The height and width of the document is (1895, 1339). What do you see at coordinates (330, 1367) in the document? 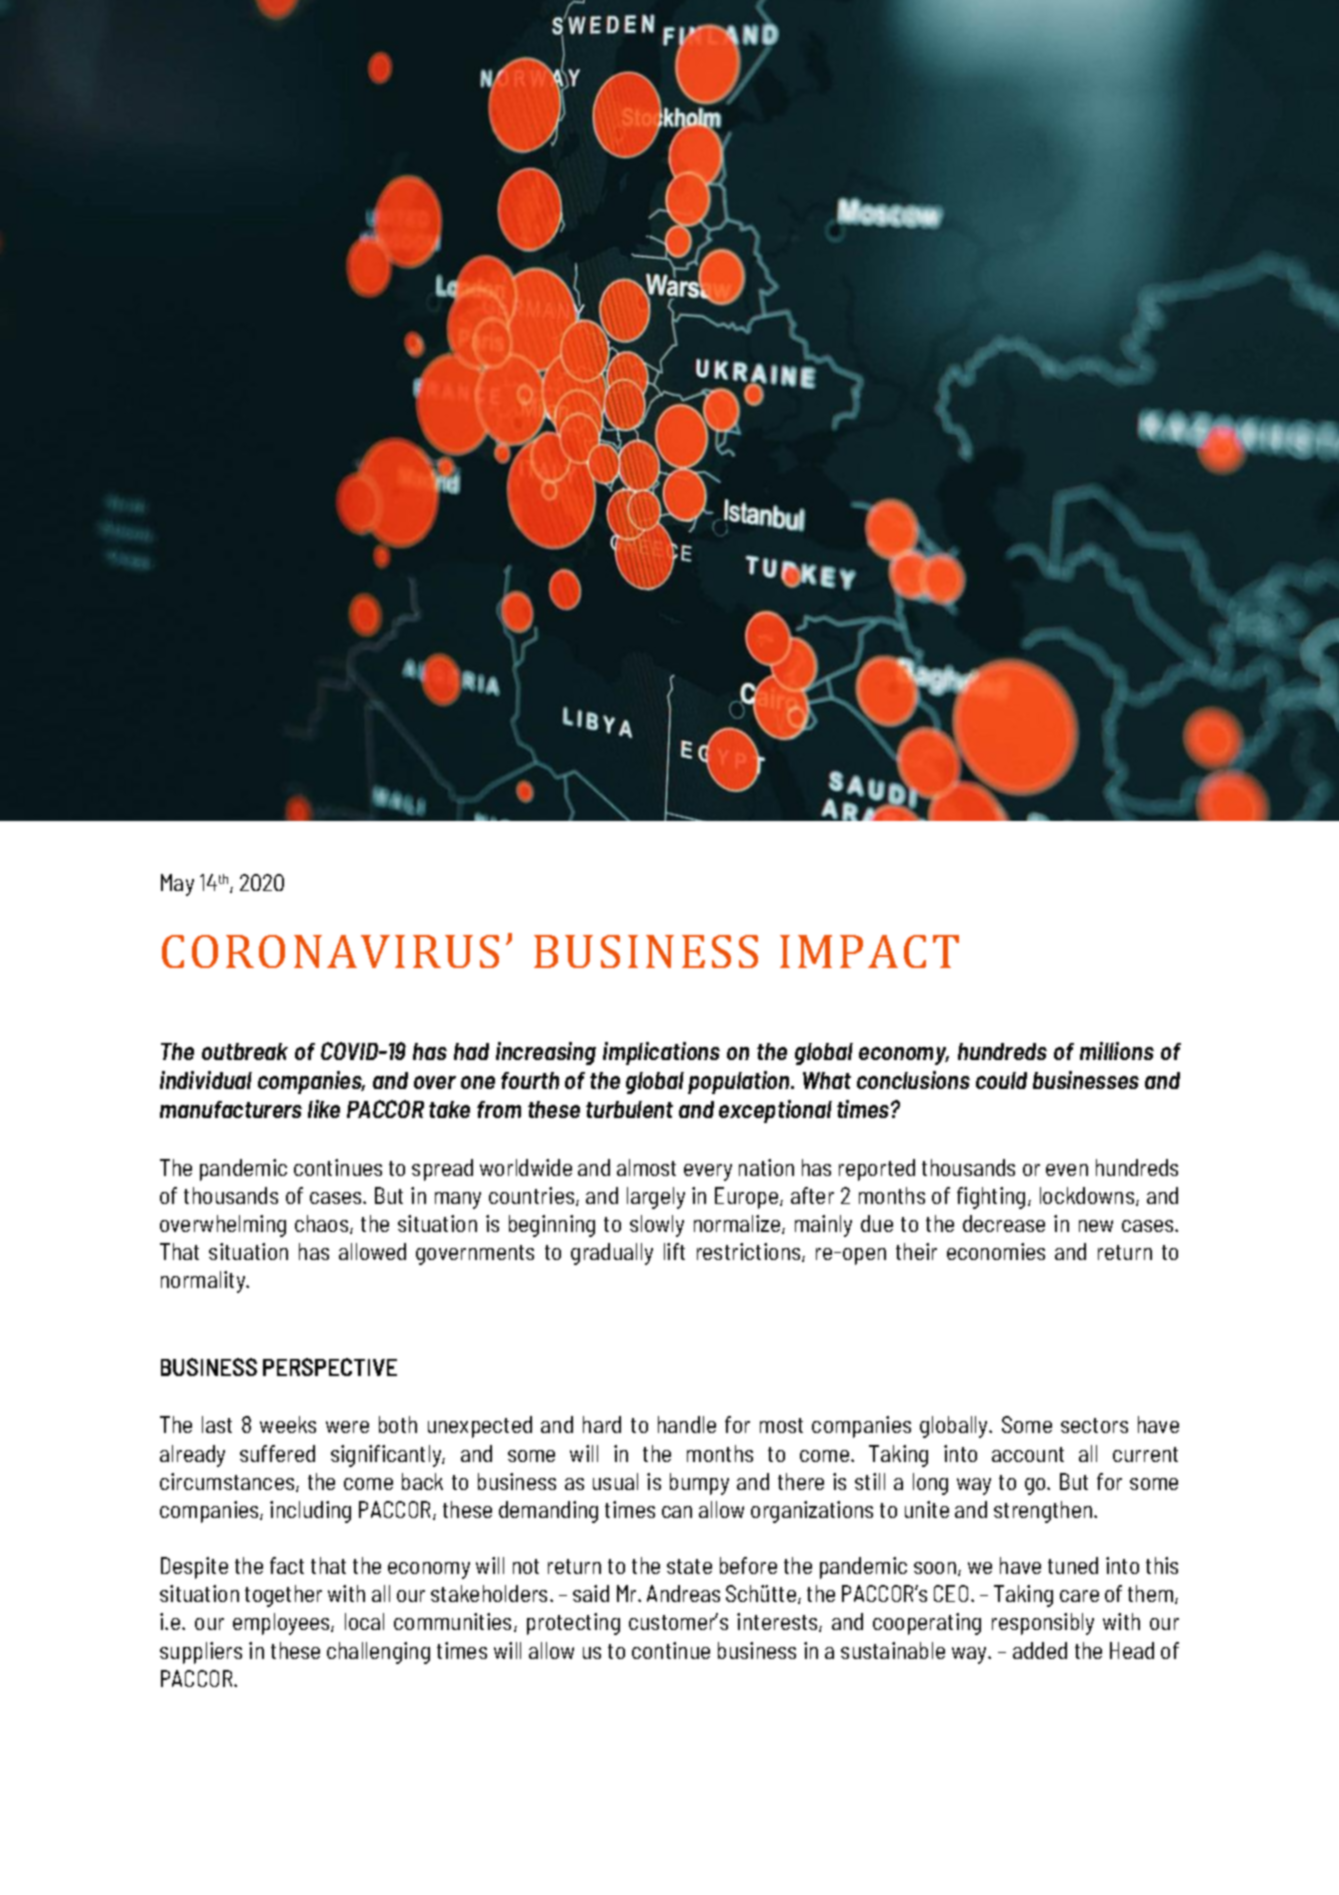
I see `PERSPECTIVE` at bounding box center [330, 1367].
